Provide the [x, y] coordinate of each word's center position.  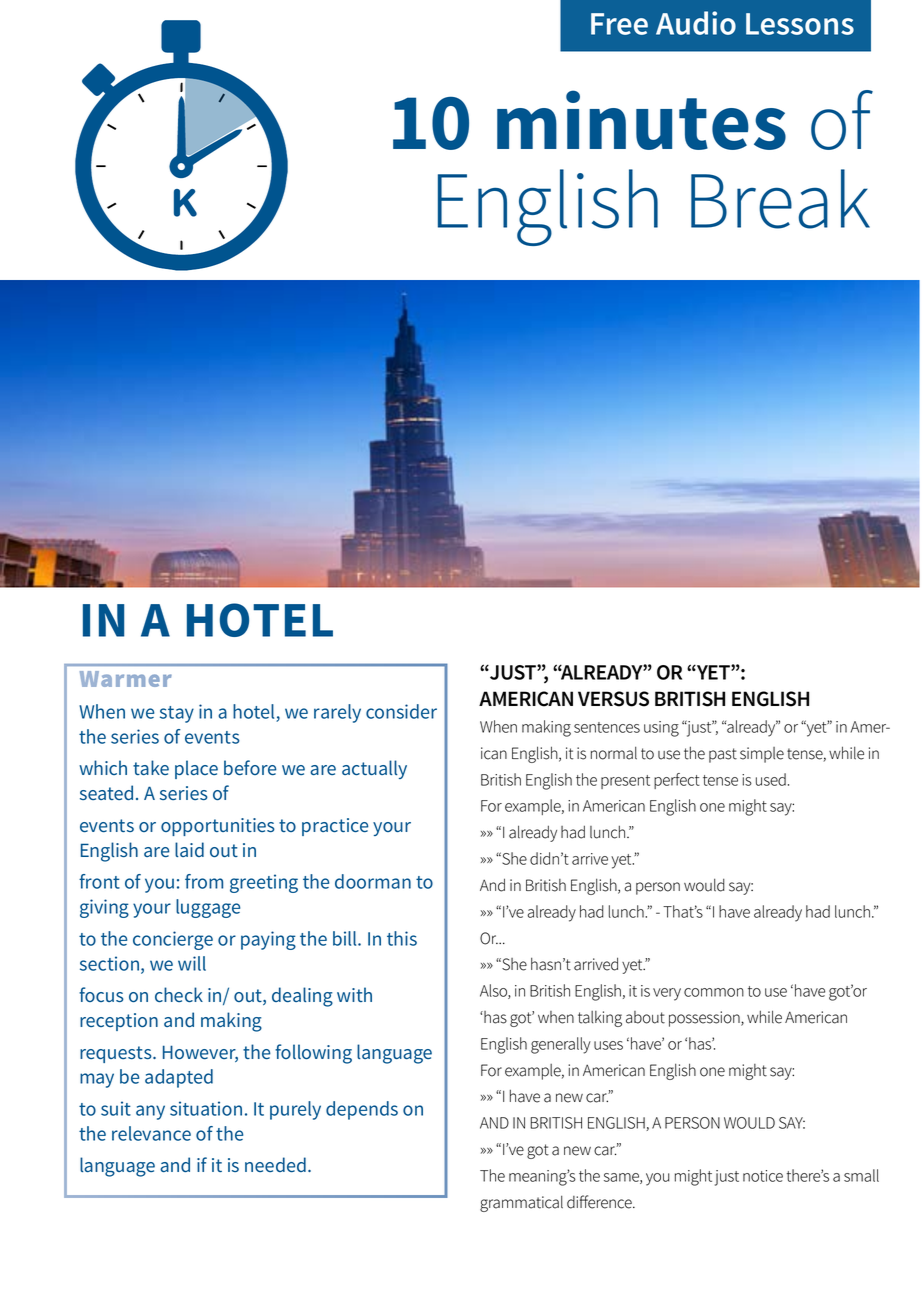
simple [762, 755]
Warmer [126, 679]
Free [619, 24]
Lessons [800, 24]
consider [401, 711]
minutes [641, 120]
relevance [151, 1133]
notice [763, 1176]
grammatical [521, 1203]
